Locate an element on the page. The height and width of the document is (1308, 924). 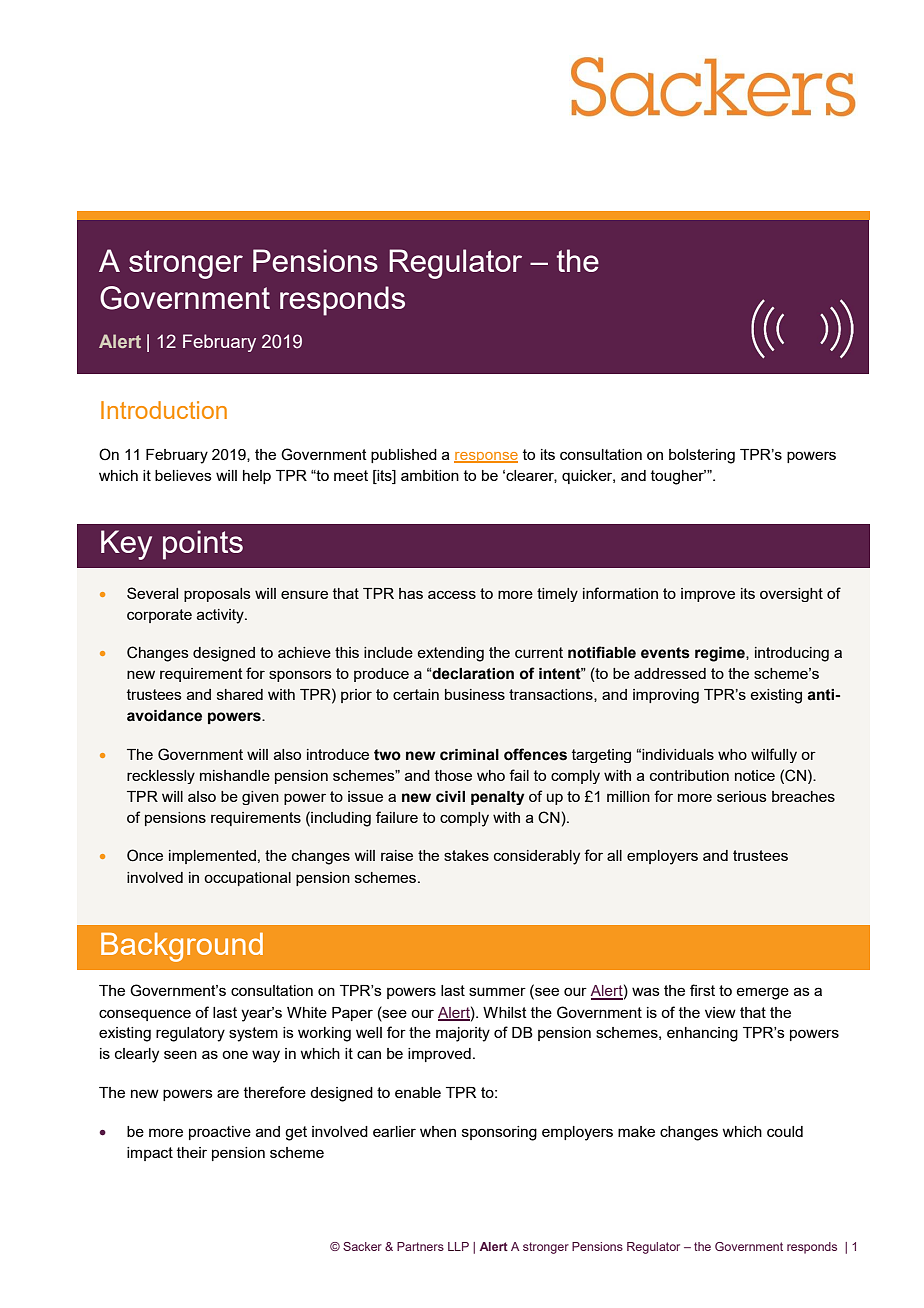
bolstering is located at coordinates (702, 456).
